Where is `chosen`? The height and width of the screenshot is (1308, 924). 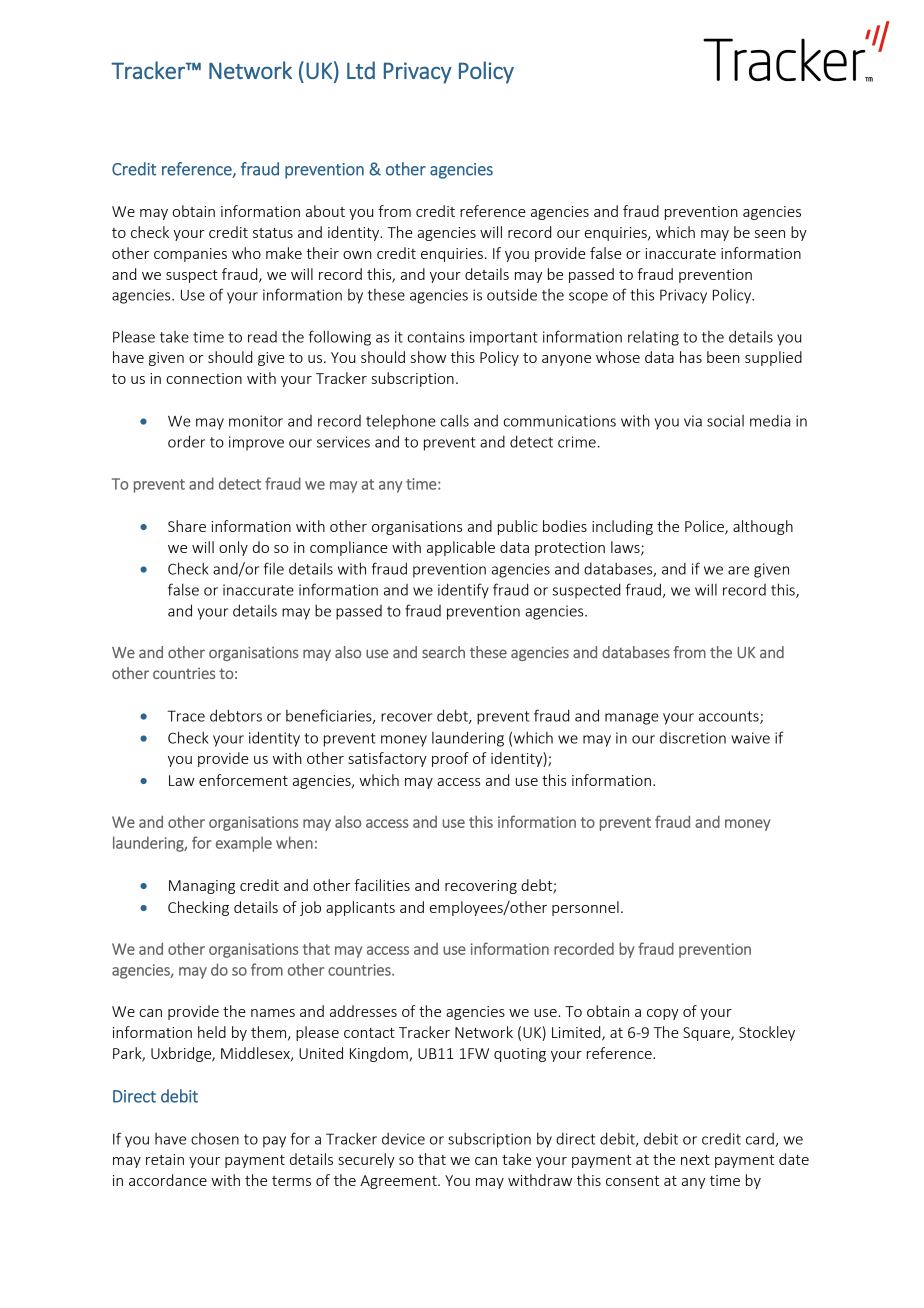
chosen is located at coordinates (215, 1139).
